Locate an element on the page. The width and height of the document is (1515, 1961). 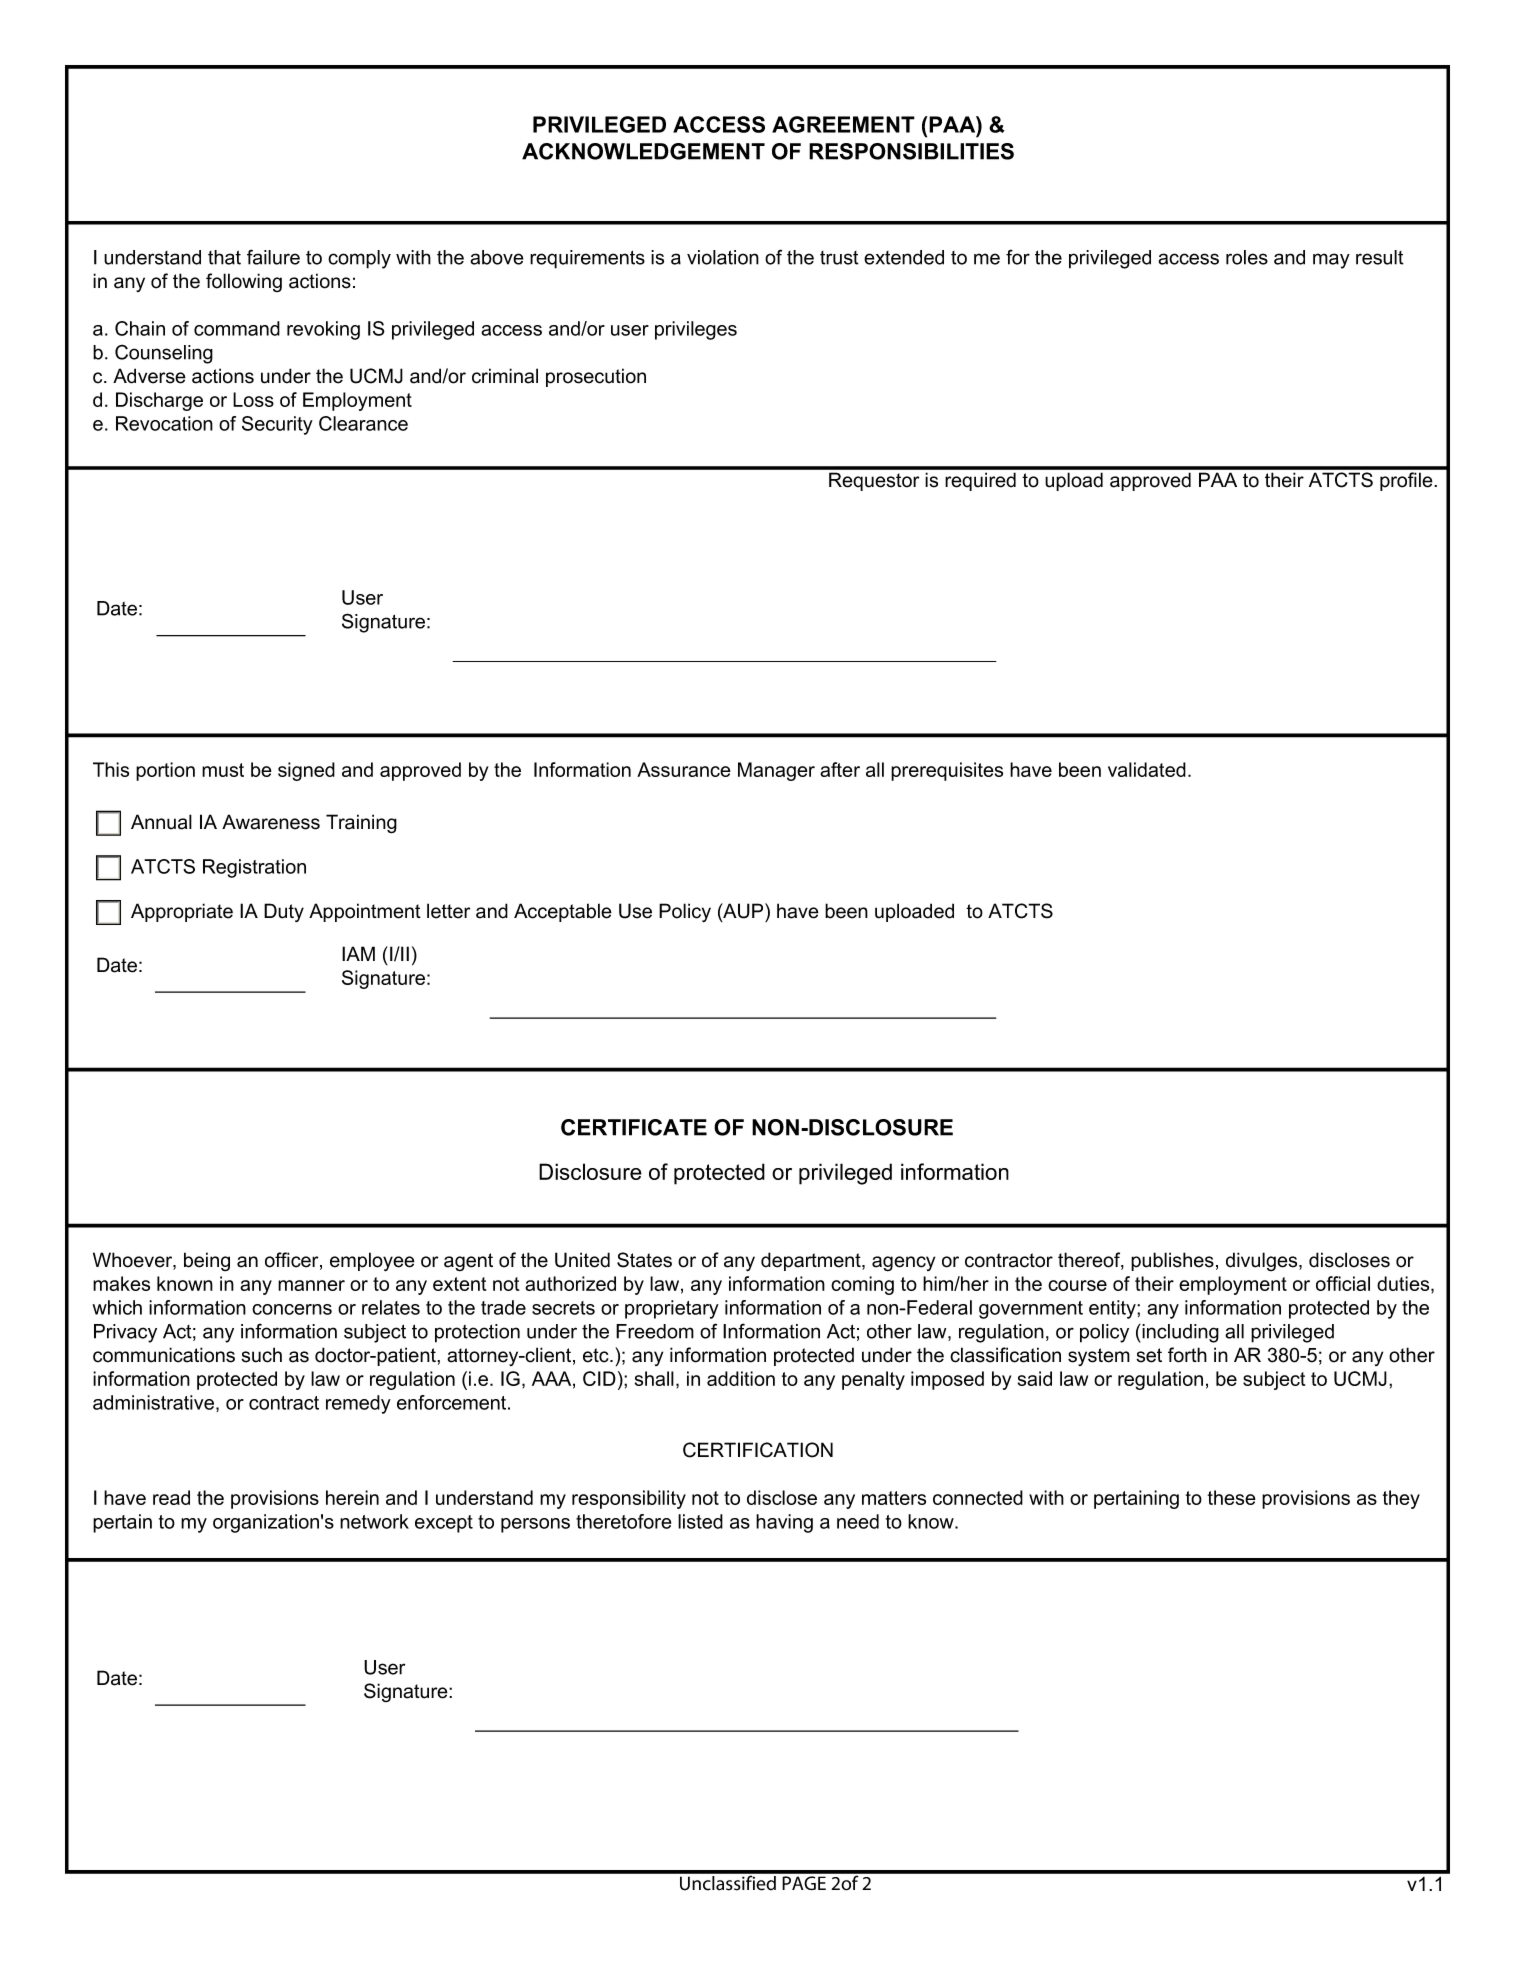
Duty is located at coordinates (284, 912).
